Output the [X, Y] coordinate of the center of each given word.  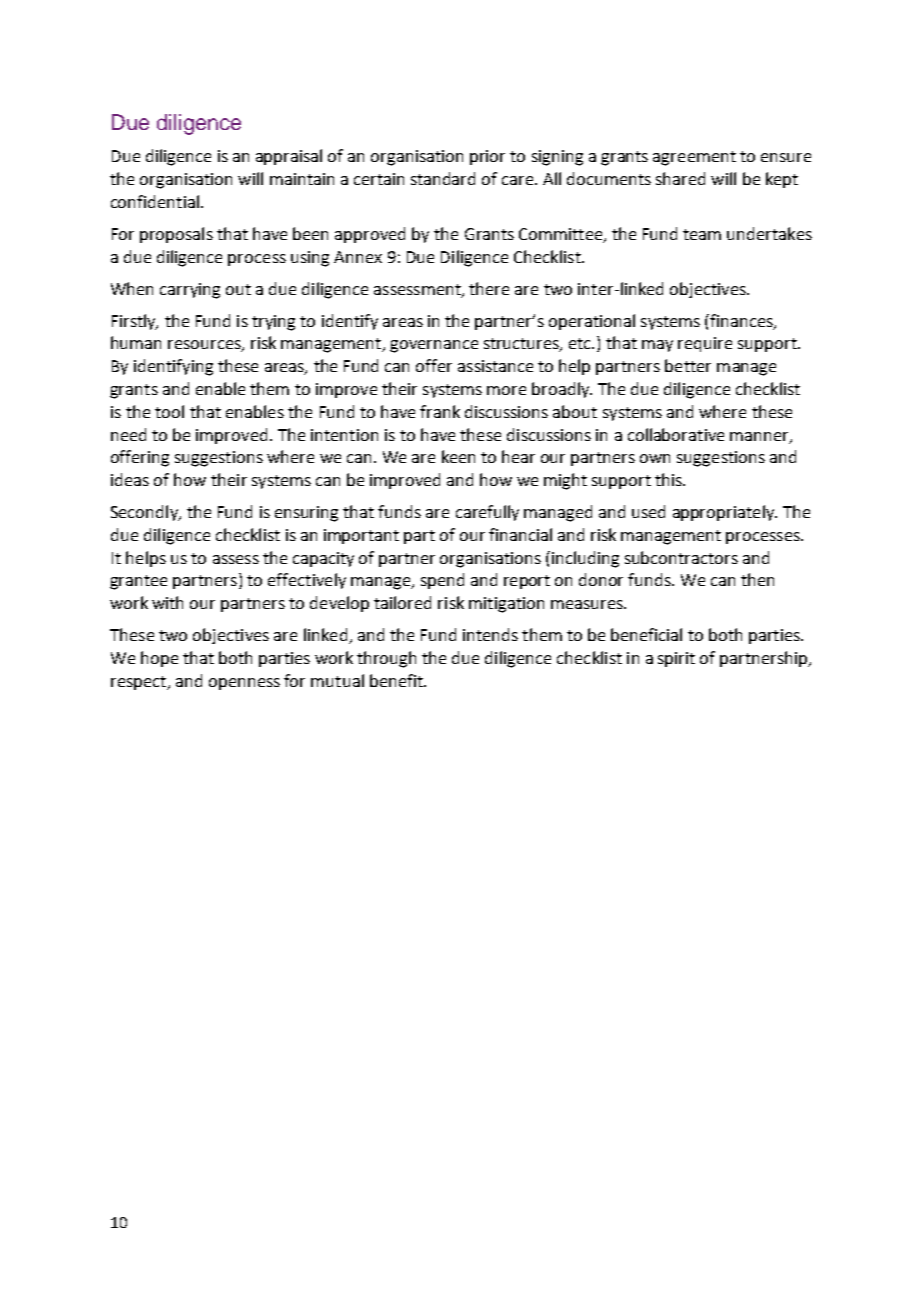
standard [443, 178]
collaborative [676, 434]
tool [169, 411]
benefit [397, 680]
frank [440, 411]
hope [159, 659]
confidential [155, 201]
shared [680, 178]
